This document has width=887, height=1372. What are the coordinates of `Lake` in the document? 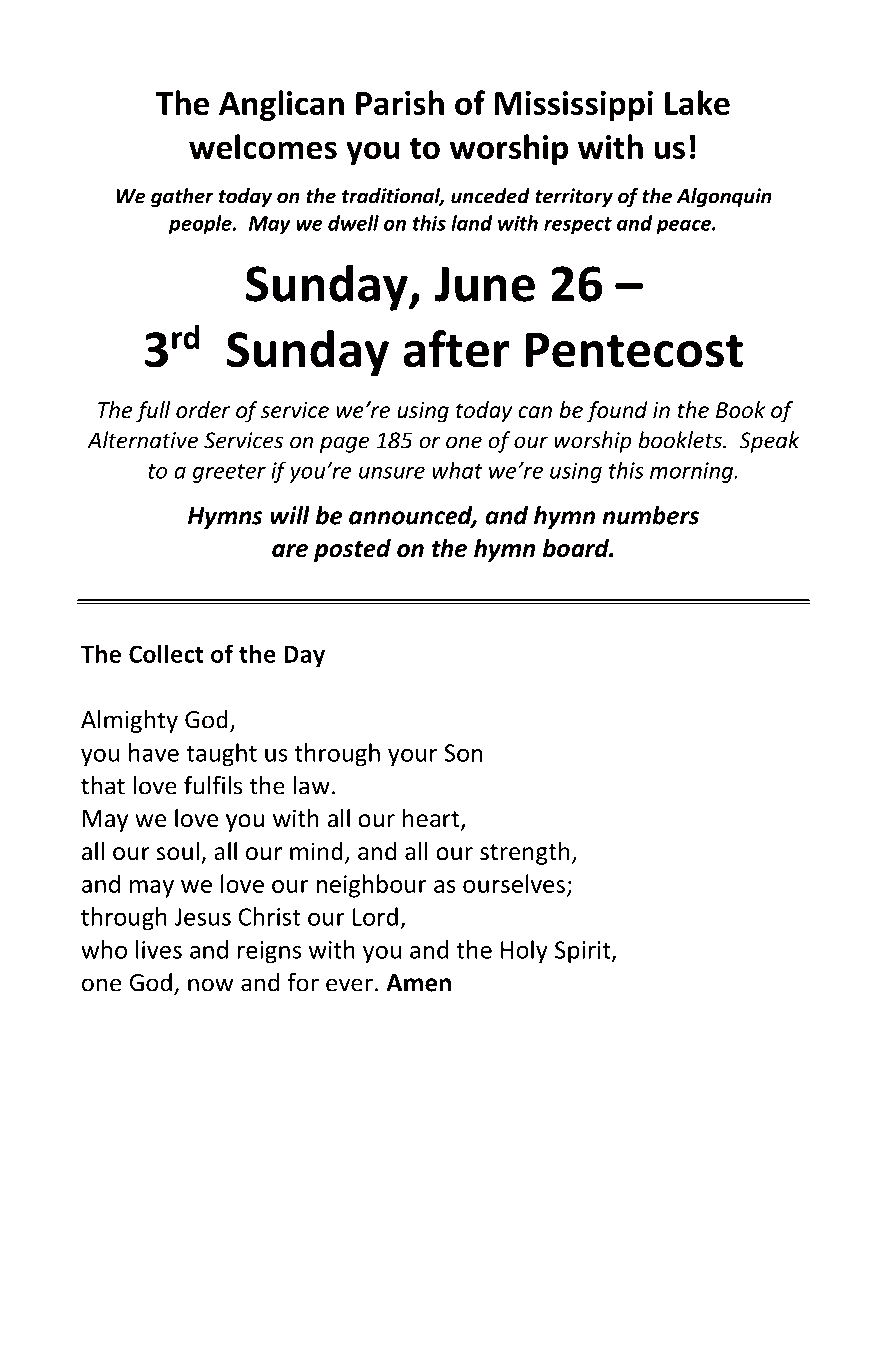 It's located at (697, 102).
